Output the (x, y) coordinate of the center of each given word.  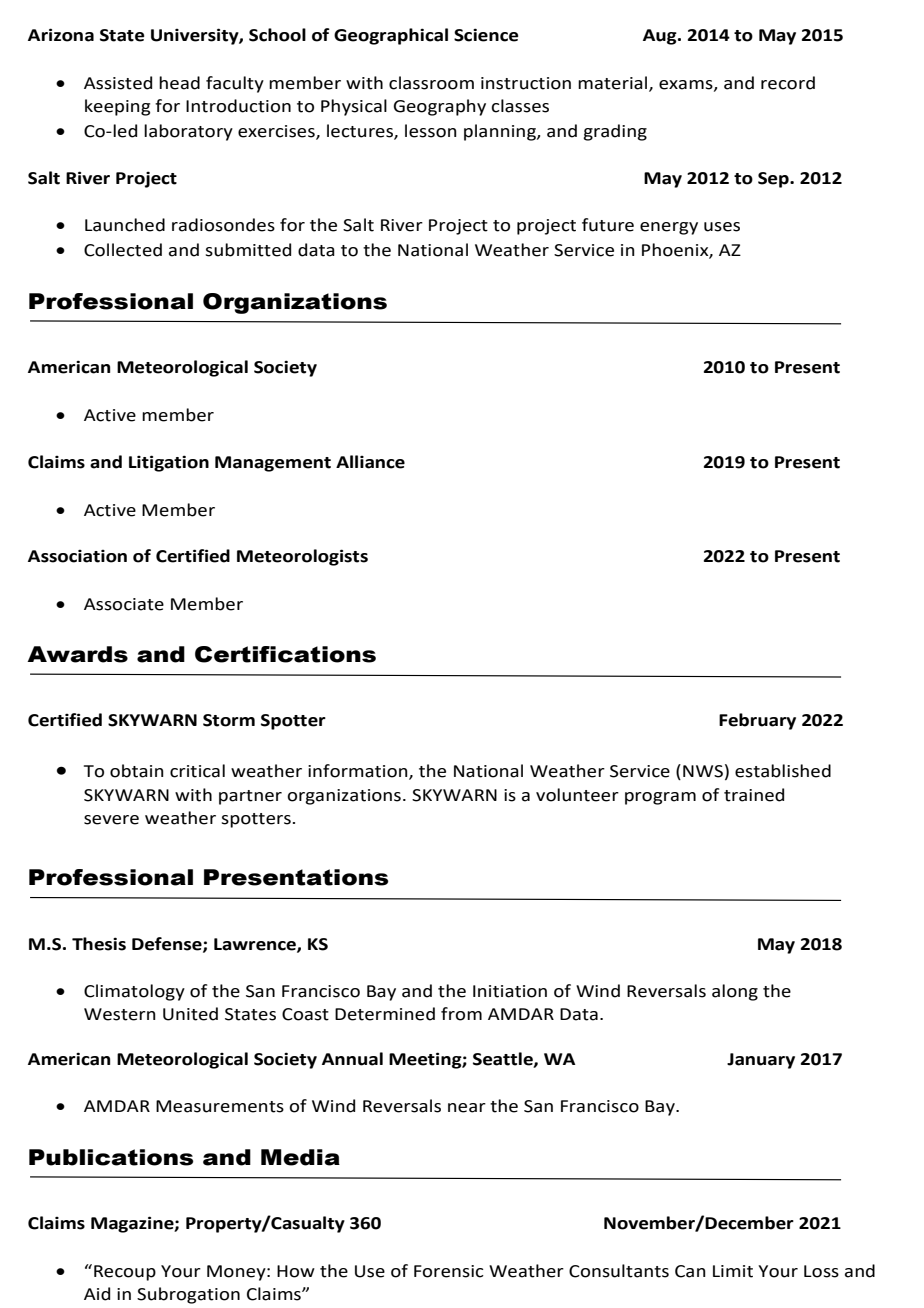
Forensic (449, 1271)
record (788, 83)
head (179, 83)
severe (111, 820)
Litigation (169, 463)
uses (722, 227)
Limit (733, 1271)
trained (754, 795)
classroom (431, 83)
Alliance (370, 462)
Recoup (125, 1273)
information (359, 772)
